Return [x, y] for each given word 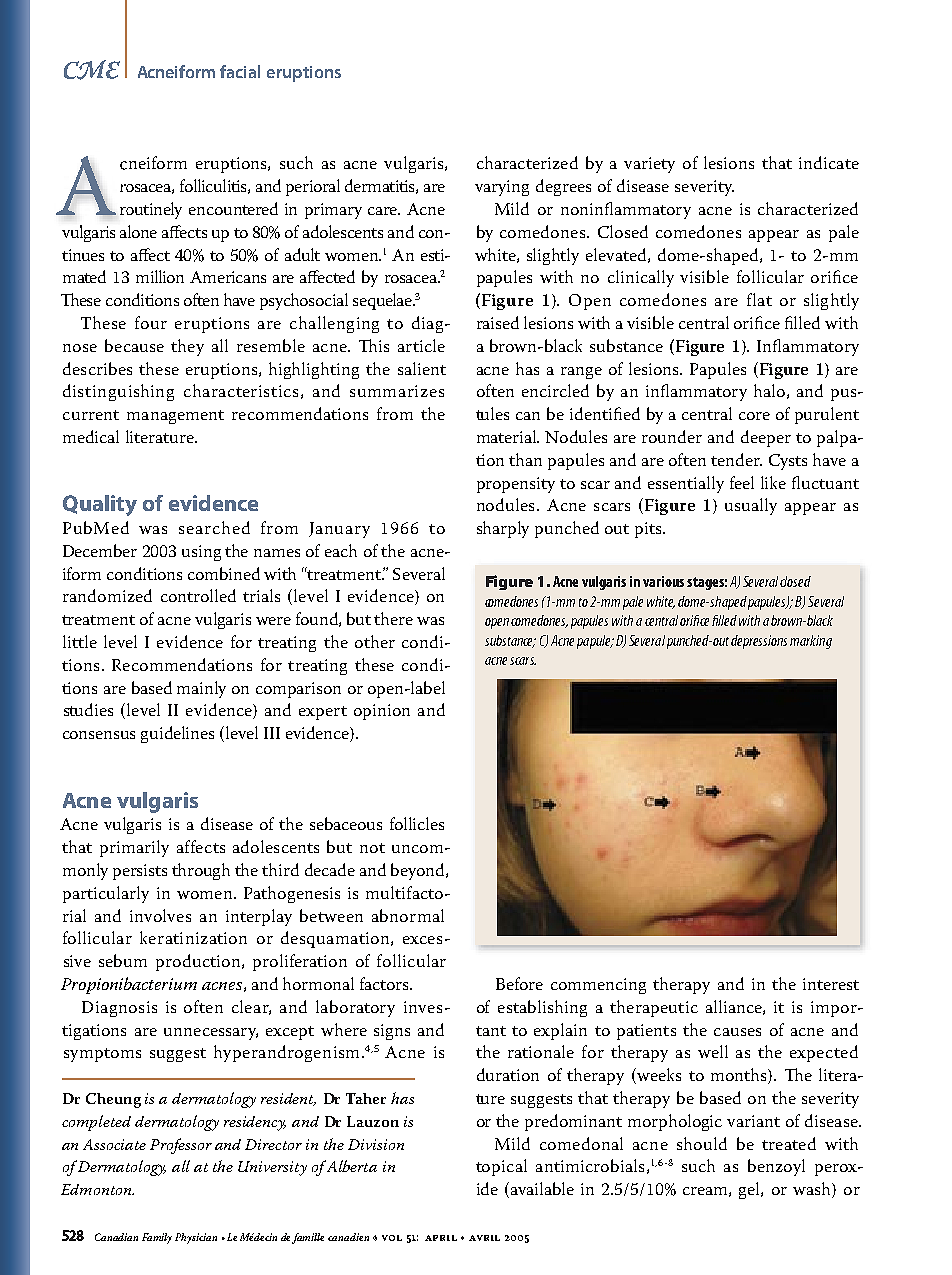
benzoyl [776, 1167]
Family [157, 1238]
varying [502, 188]
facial [240, 71]
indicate [829, 162]
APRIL [441, 1238]
